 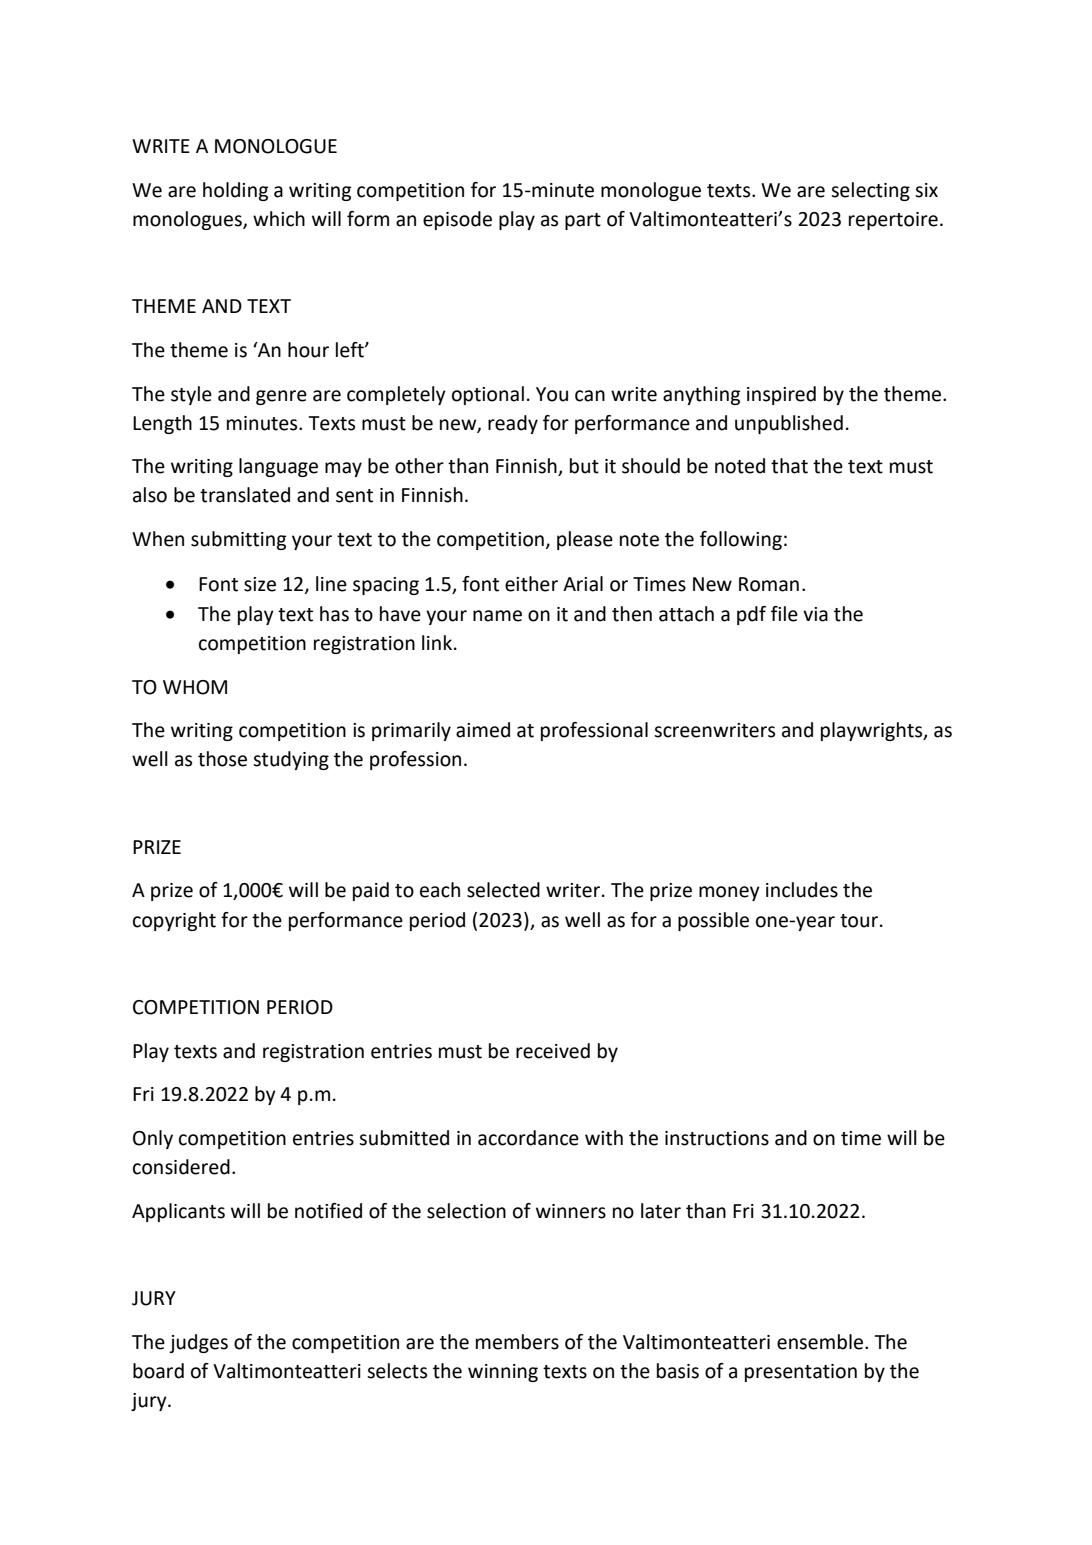 What do you see at coordinates (198, 1343) in the image?
I see `judges` at bounding box center [198, 1343].
